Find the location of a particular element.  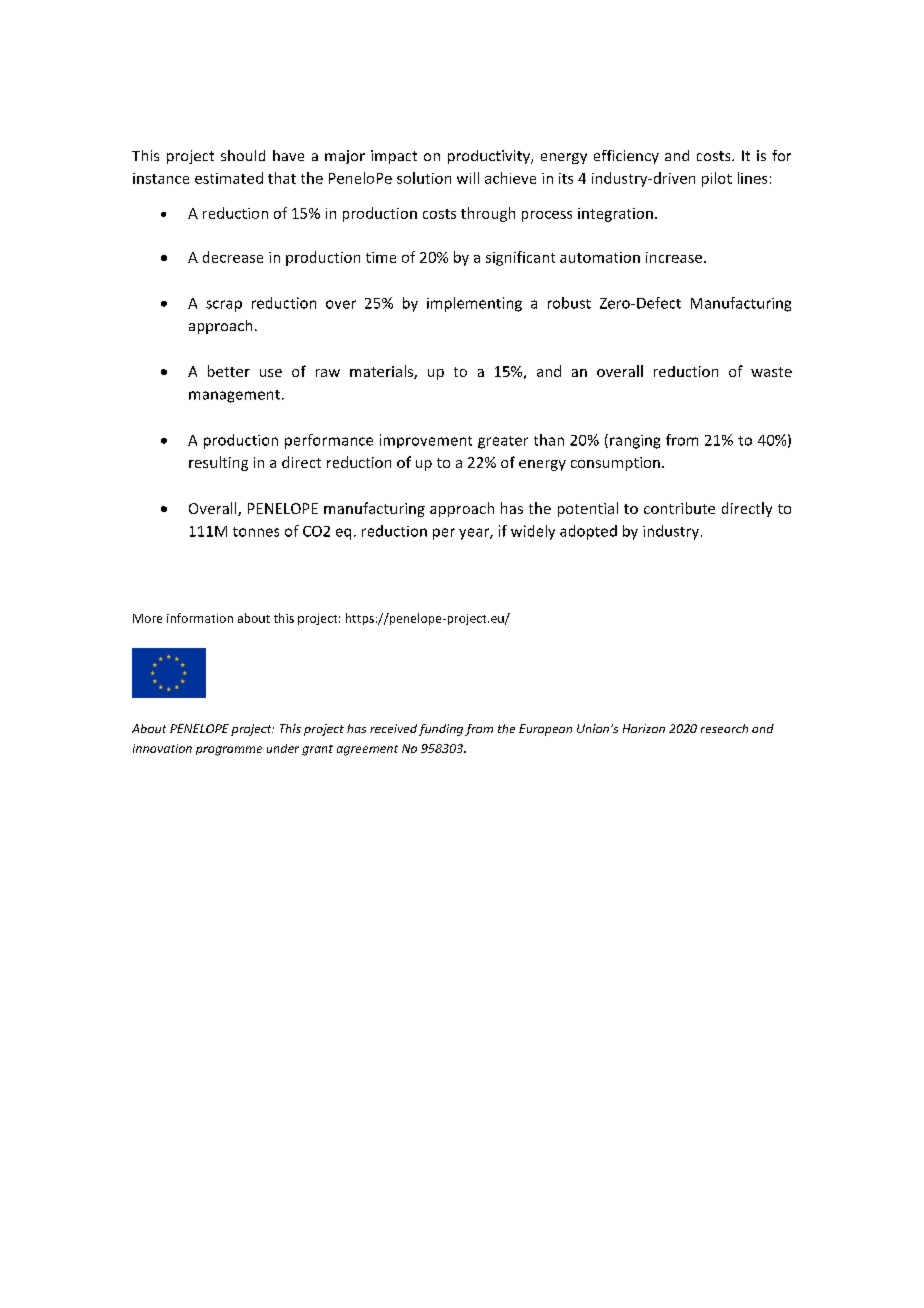

widely is located at coordinates (533, 532).
